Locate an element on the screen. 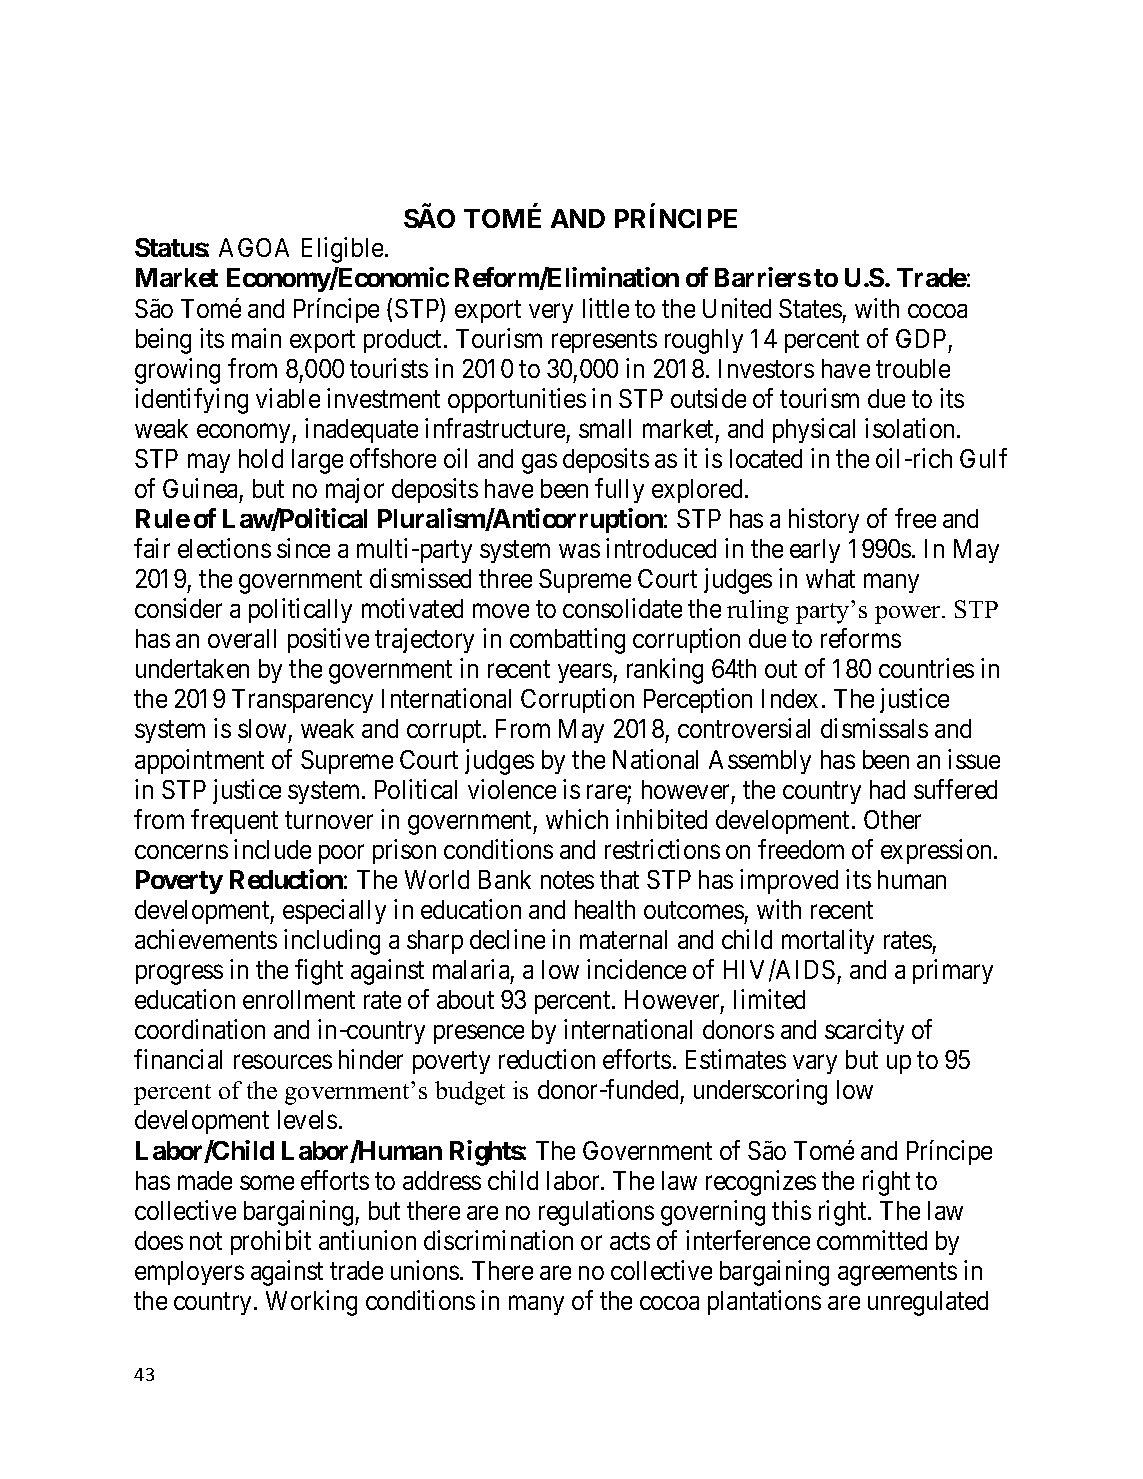 This screenshot has height=1479, width=1143. agreements is located at coordinates (897, 1274).
